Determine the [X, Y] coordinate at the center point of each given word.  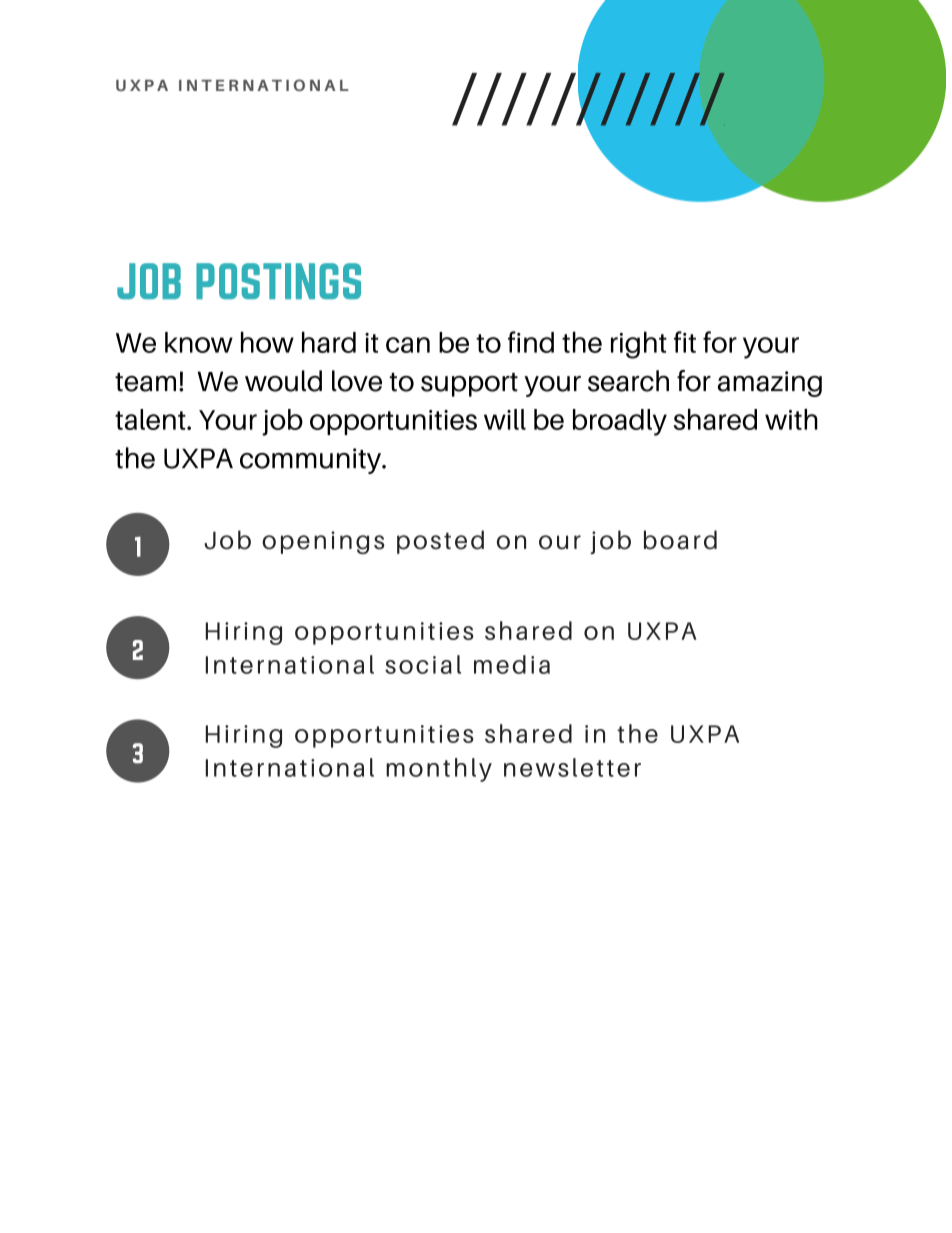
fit [685, 342]
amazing [770, 384]
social [423, 664]
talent [151, 419]
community [312, 461]
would [283, 381]
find [531, 342]
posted [440, 542]
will [505, 419]
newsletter [572, 767]
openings [323, 542]
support [469, 385]
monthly [439, 770]
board [680, 540]
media [512, 664]
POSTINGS [278, 281]
